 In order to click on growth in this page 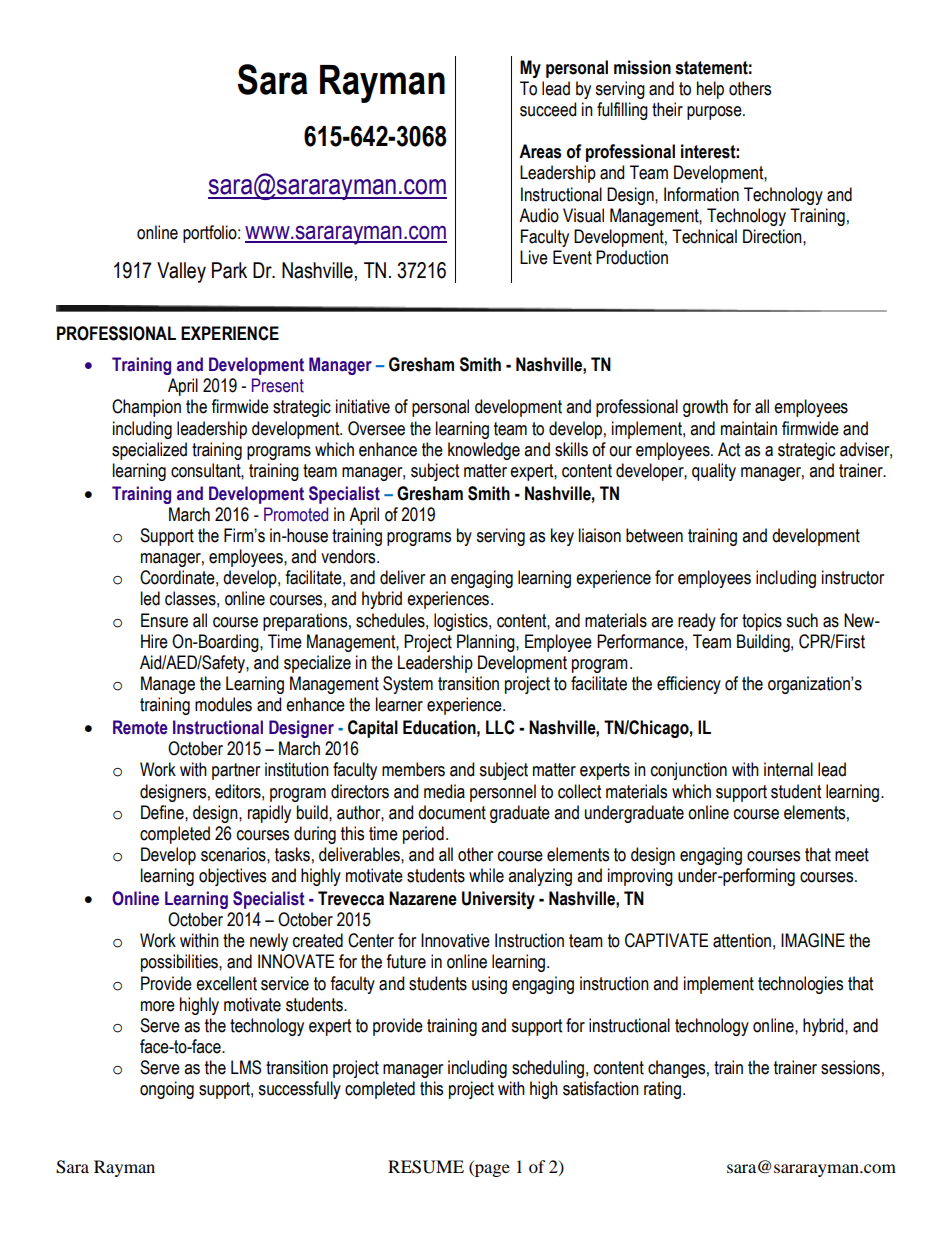, I will do `click(705, 408)`.
